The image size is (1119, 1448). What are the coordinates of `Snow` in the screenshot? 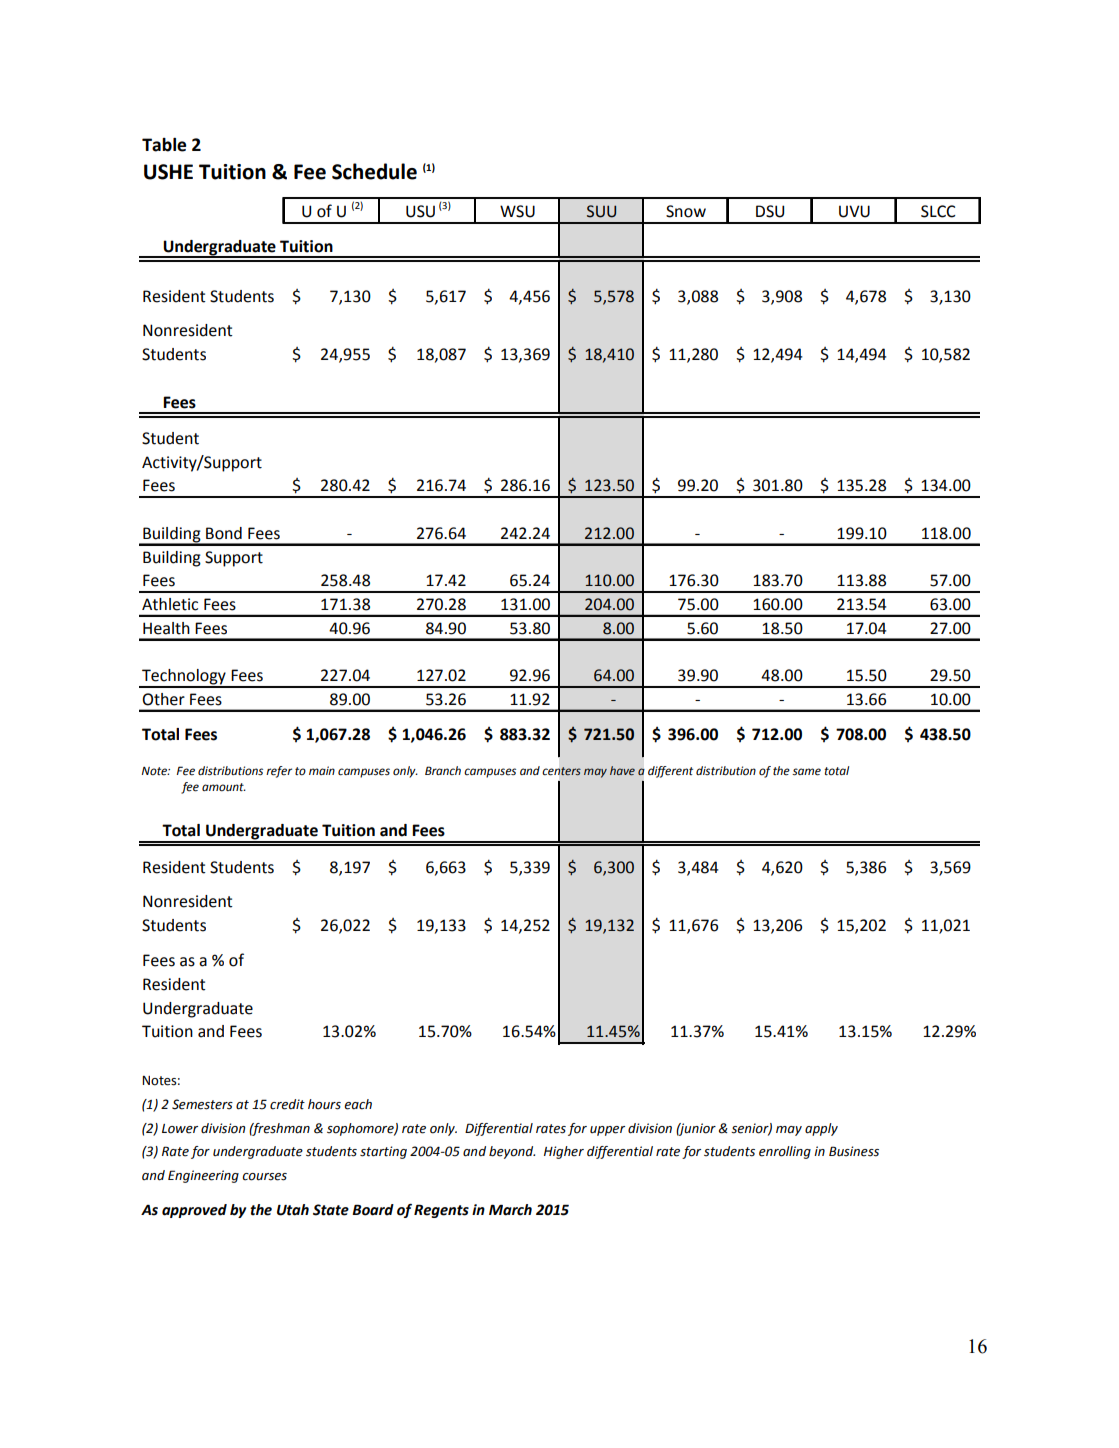 It's located at (686, 211).
